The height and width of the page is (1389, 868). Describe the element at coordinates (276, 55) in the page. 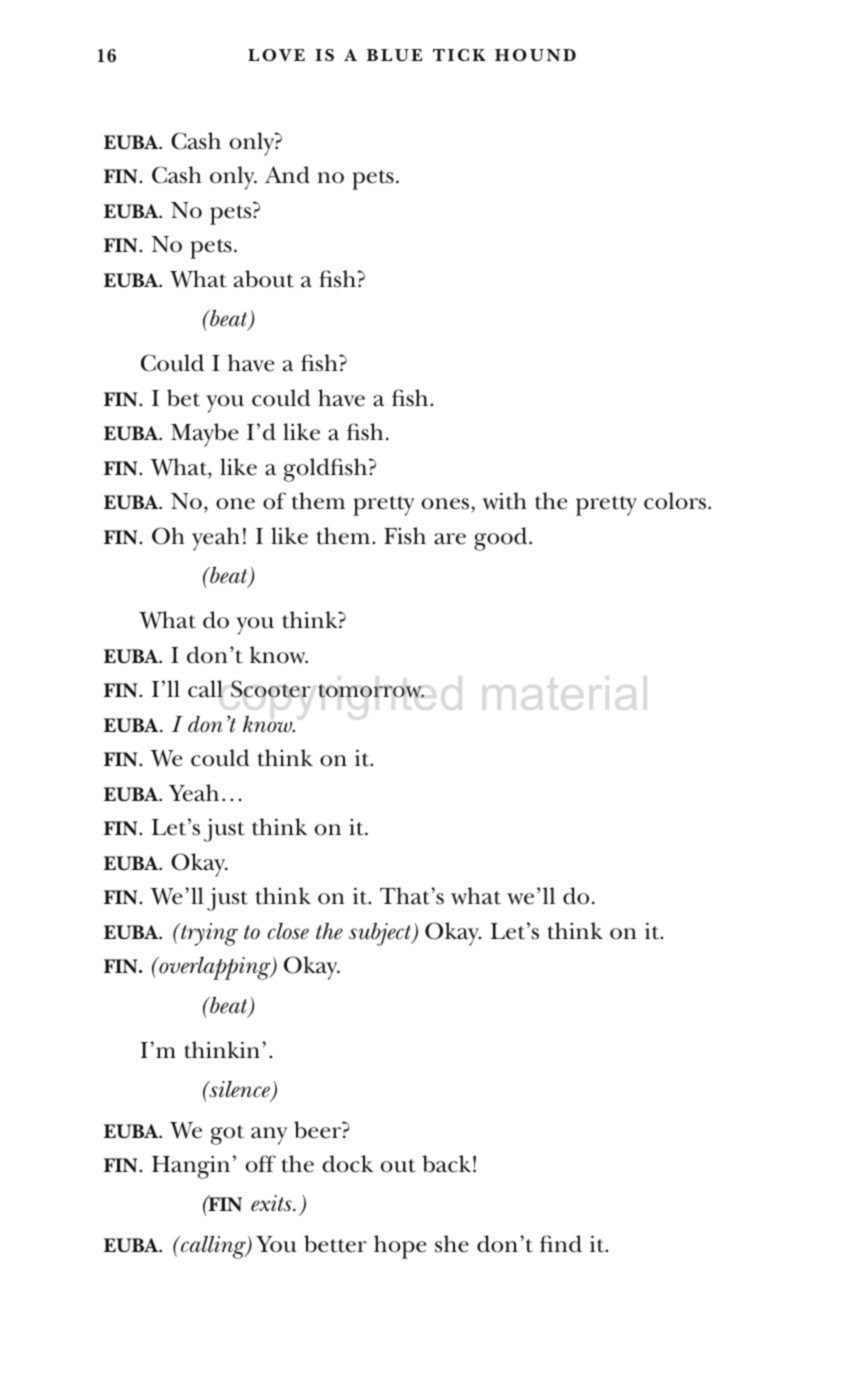

I see `LOVE` at that location.
